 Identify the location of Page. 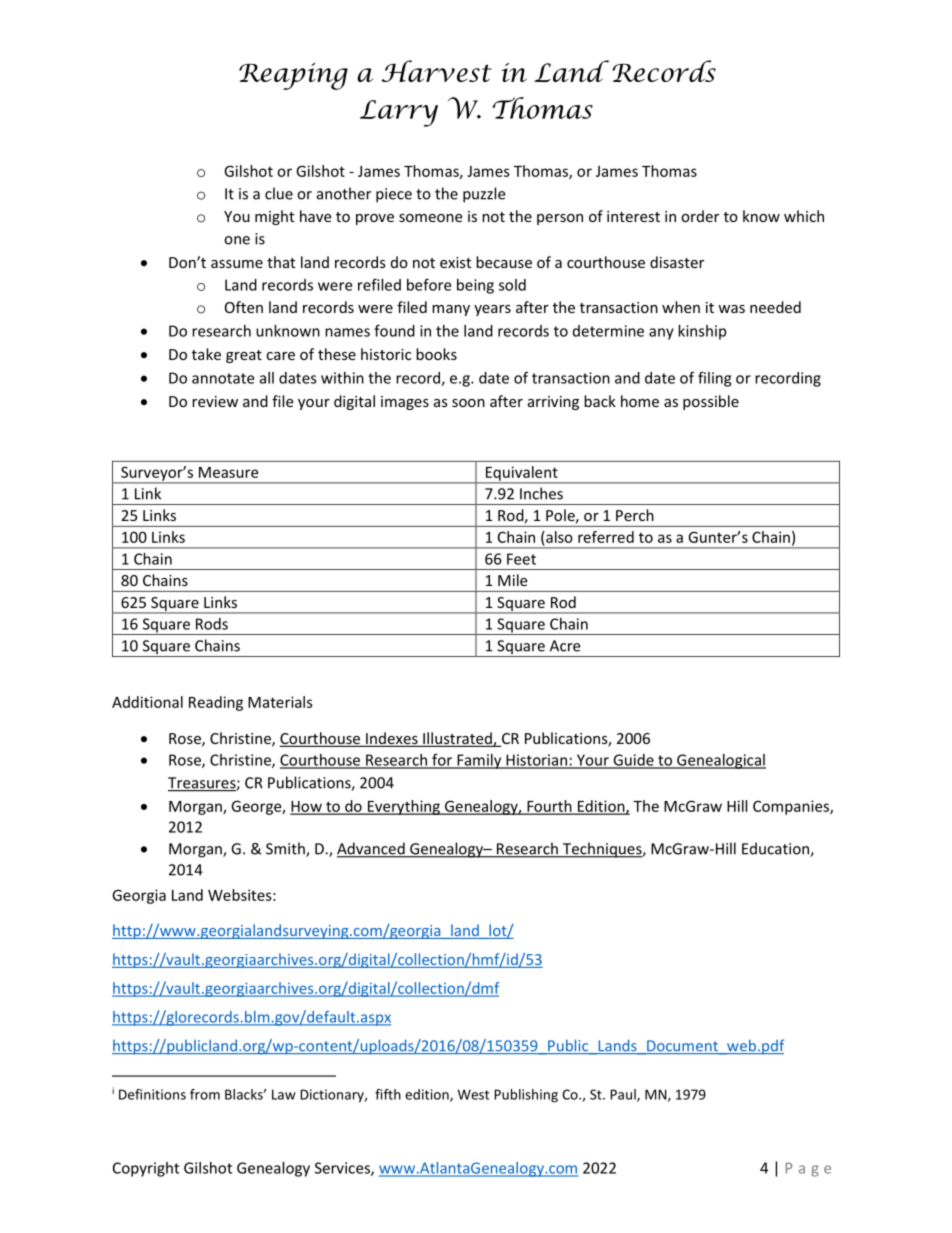
(808, 1170).
